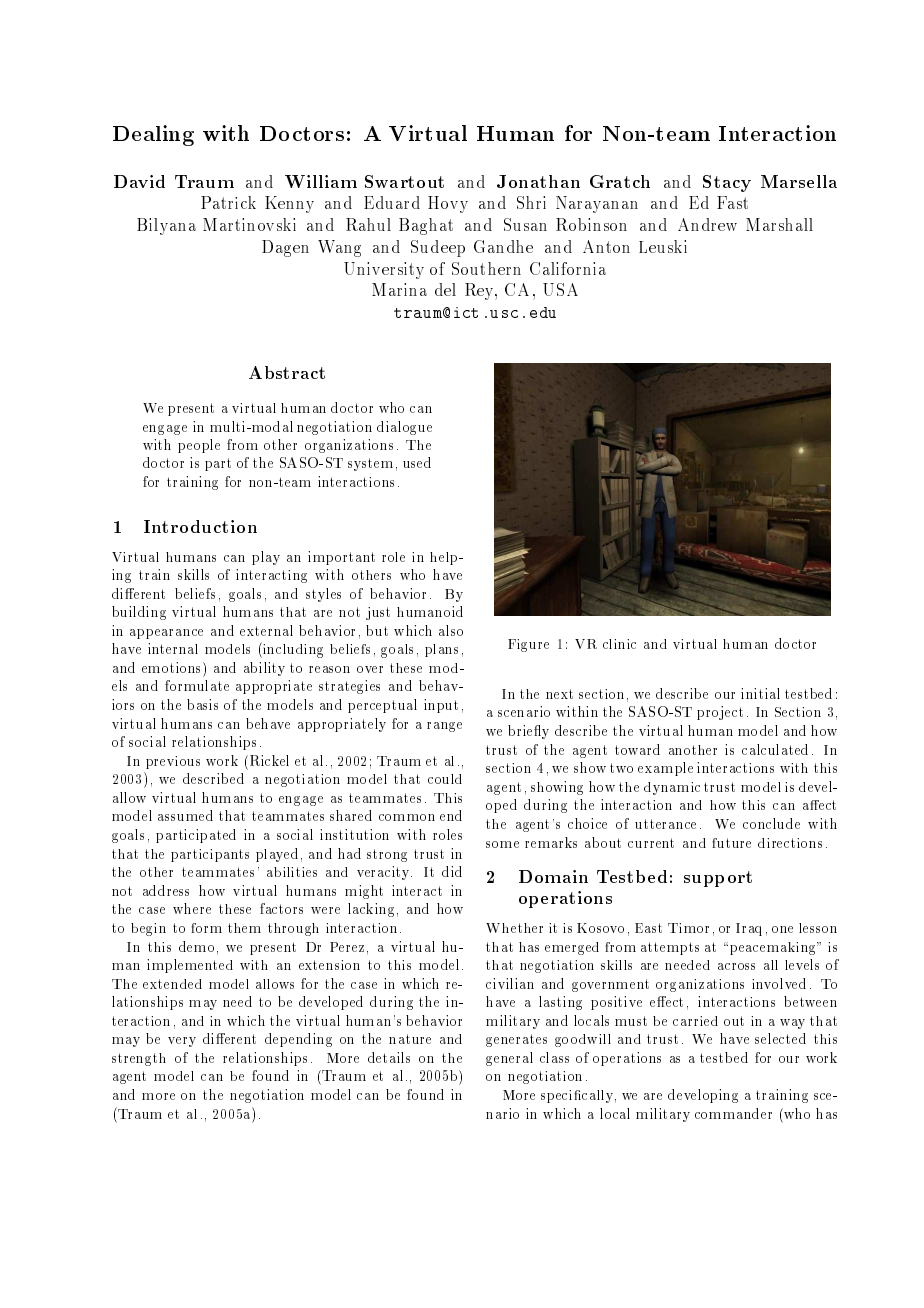 This page has width=924, height=1308. What do you see at coordinates (451, 630) in the page?
I see `also` at bounding box center [451, 630].
